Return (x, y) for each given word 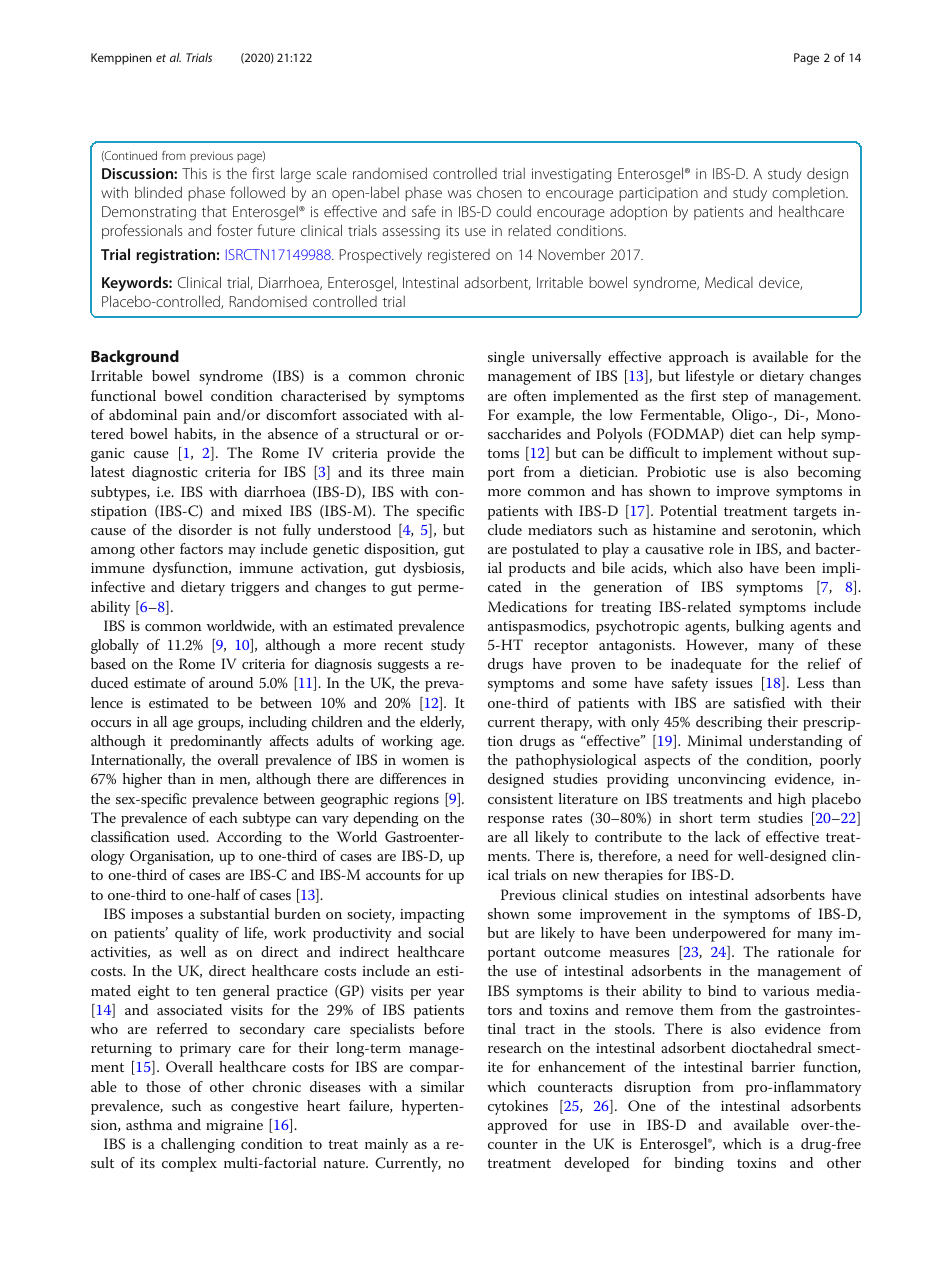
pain (197, 417)
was (459, 194)
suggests (403, 666)
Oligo (751, 416)
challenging (198, 1145)
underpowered (719, 934)
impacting (432, 916)
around (231, 682)
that (214, 211)
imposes (157, 916)
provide (411, 454)
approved (517, 1126)
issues (734, 683)
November (572, 254)
